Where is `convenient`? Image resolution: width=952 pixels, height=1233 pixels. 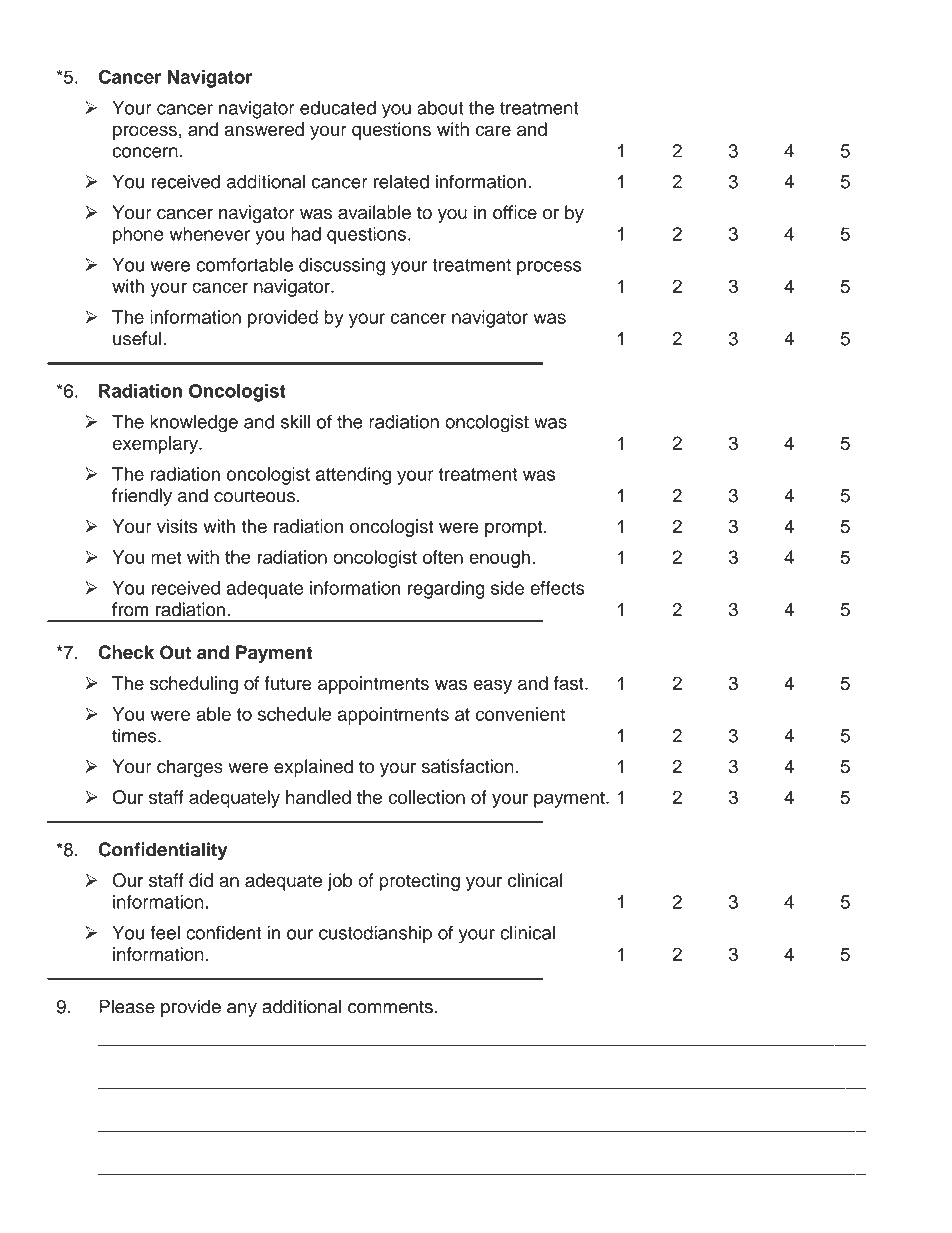 convenient is located at coordinates (520, 714).
